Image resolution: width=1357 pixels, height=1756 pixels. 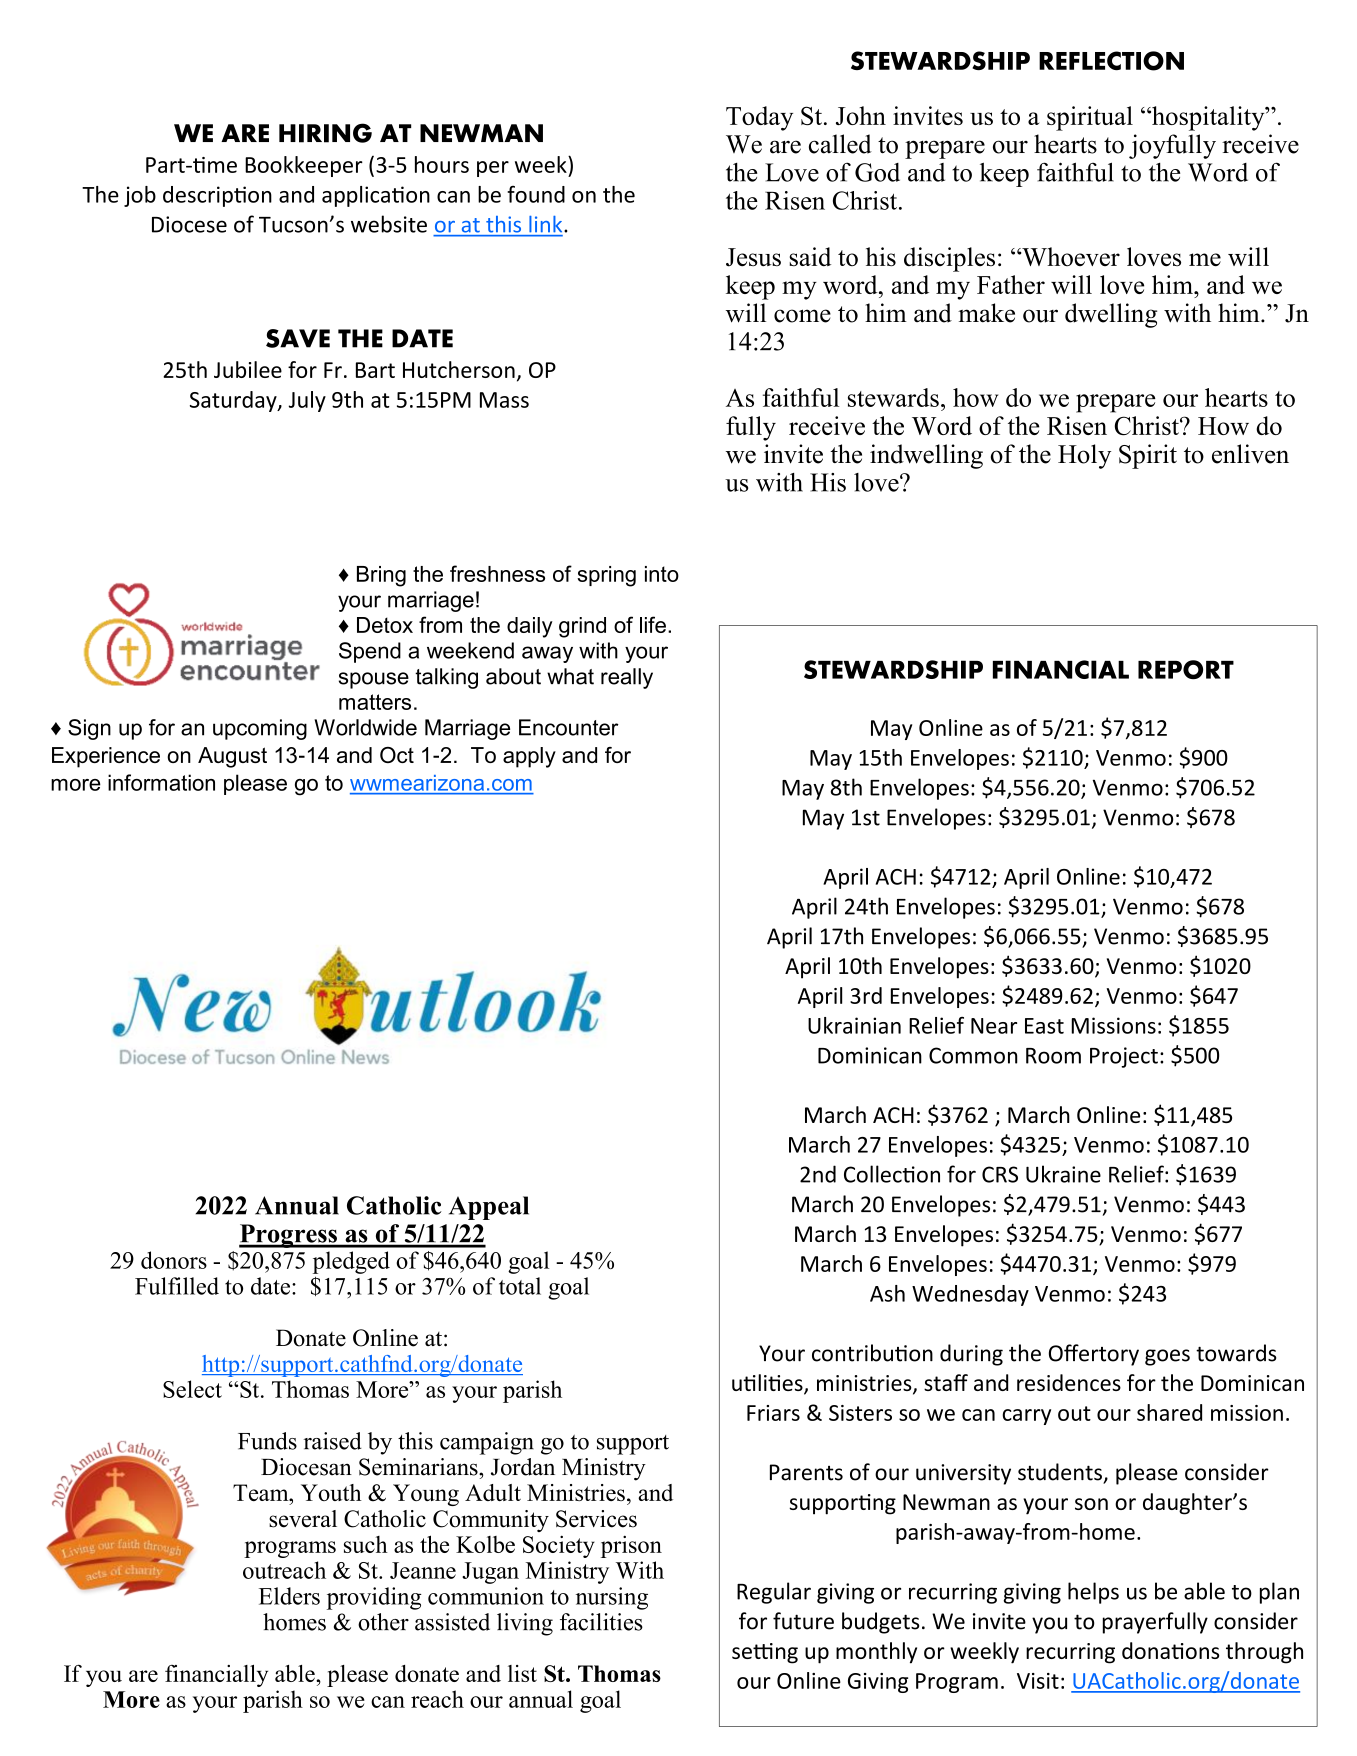 What do you see at coordinates (601, 1622) in the screenshot?
I see `facilities` at bounding box center [601, 1622].
